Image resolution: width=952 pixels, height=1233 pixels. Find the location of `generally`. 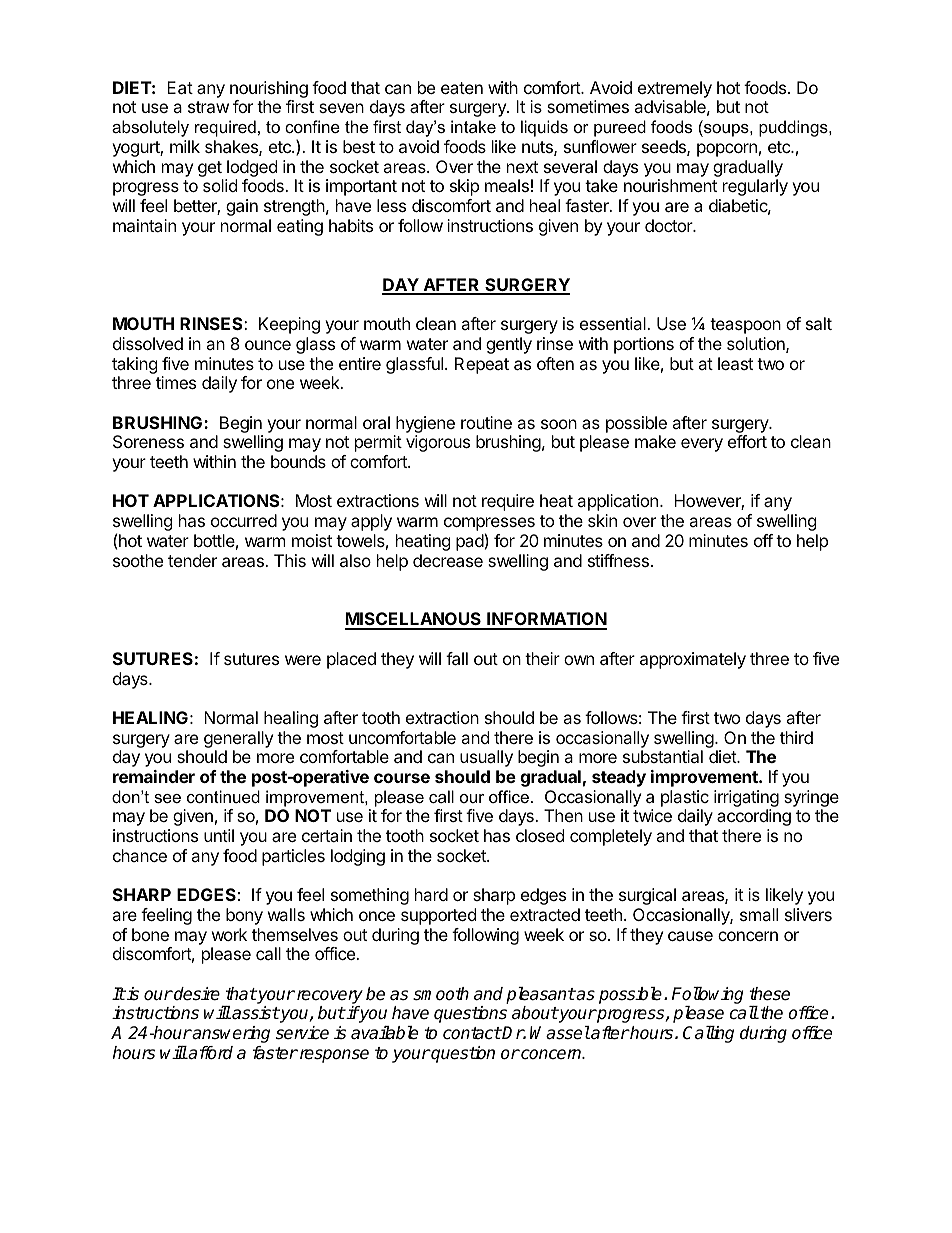

generally is located at coordinates (238, 739).
